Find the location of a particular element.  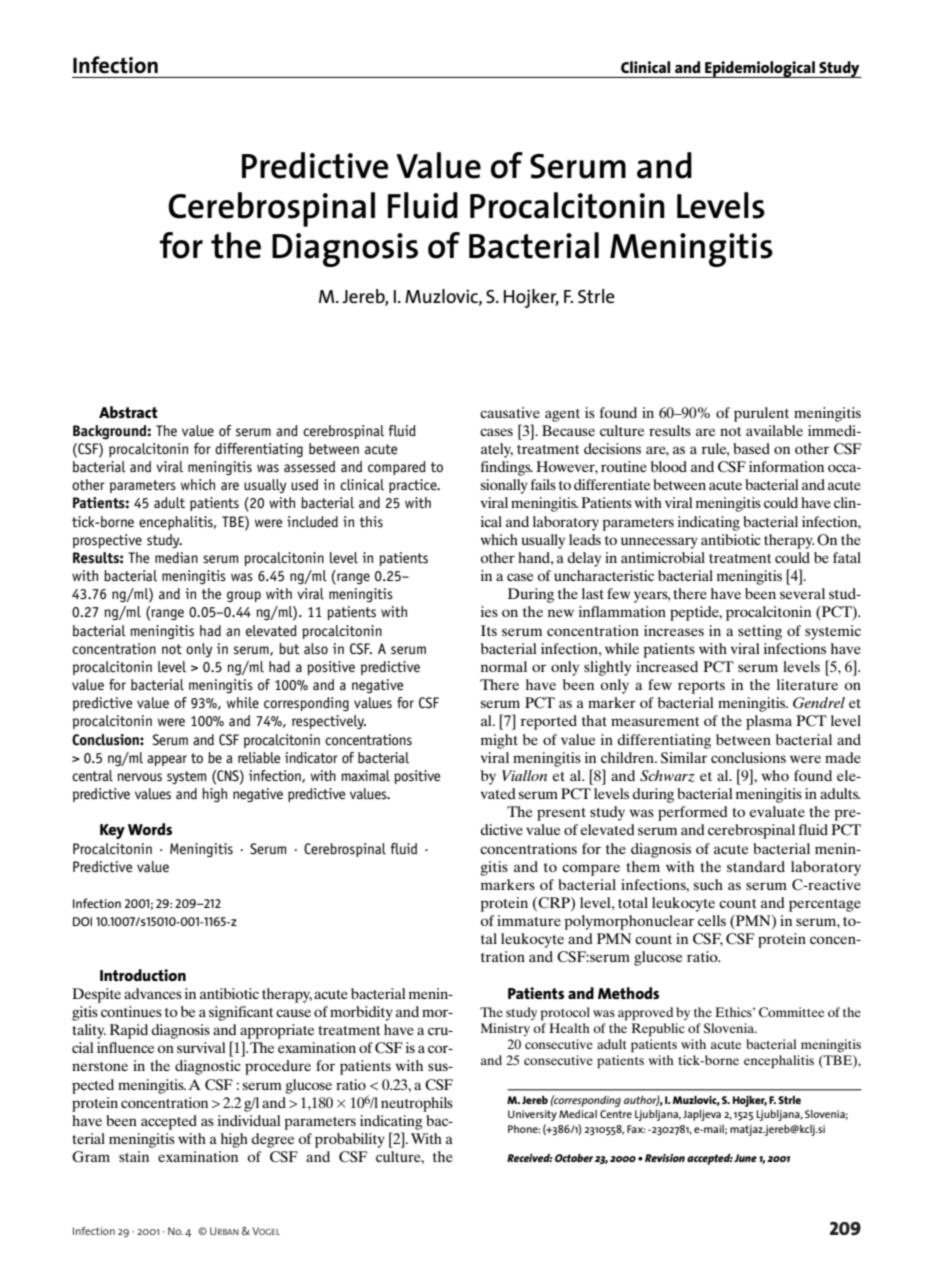

literature is located at coordinates (807, 684).
